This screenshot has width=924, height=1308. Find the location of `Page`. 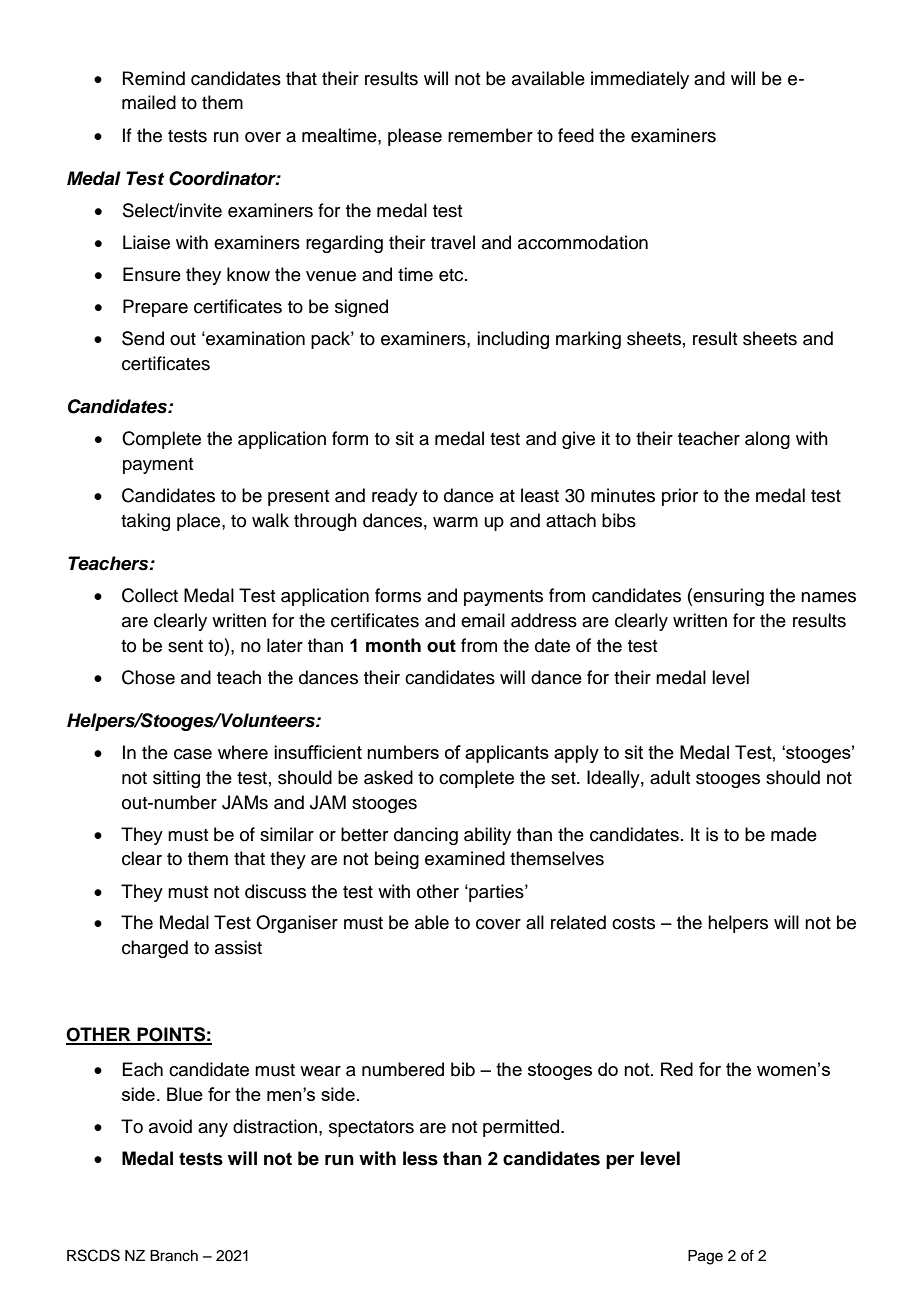

Page is located at coordinates (705, 1257).
